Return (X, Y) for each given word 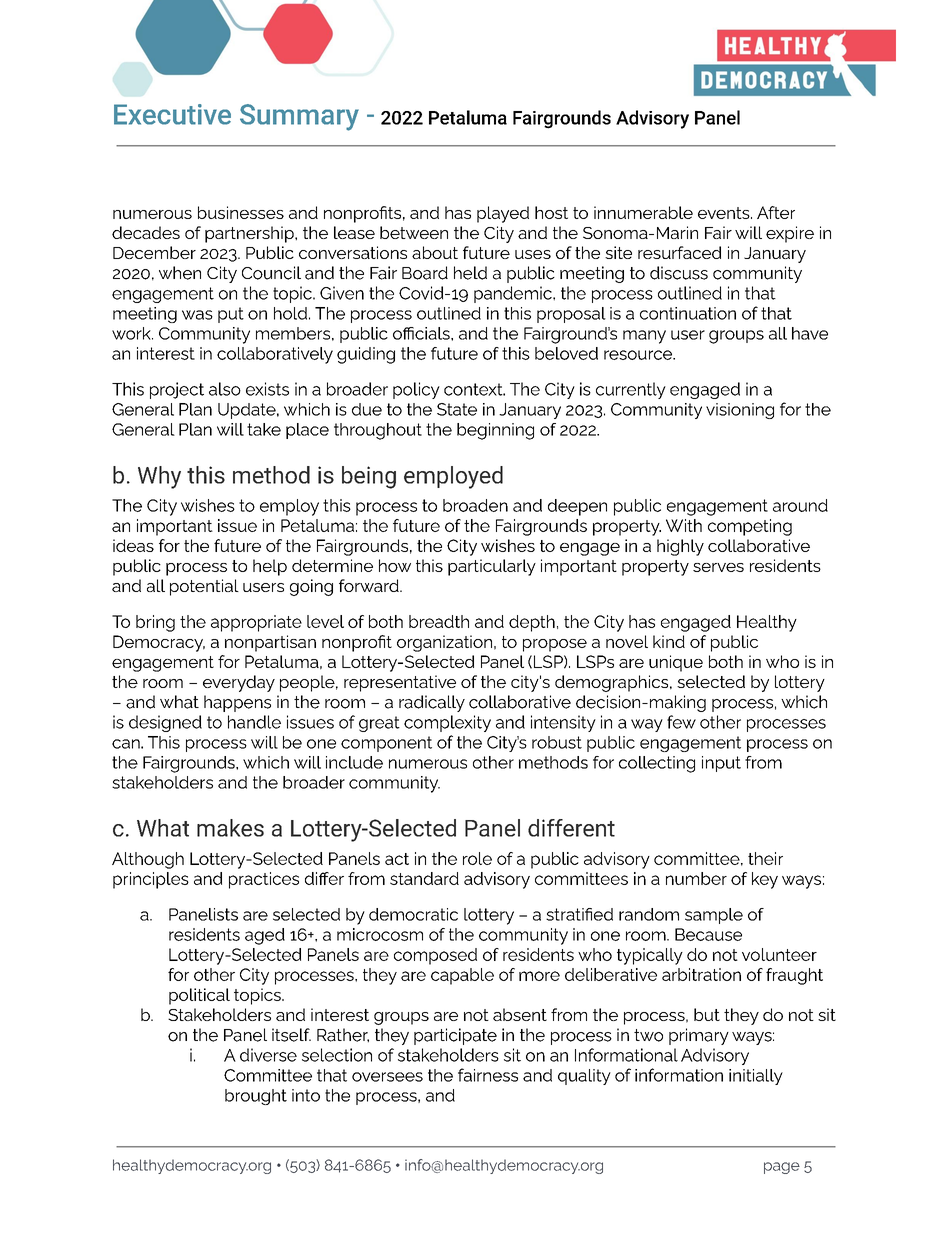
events (725, 213)
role (477, 858)
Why (159, 477)
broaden (475, 505)
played (503, 214)
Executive (172, 114)
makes (230, 828)
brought (256, 1097)
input (721, 764)
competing (750, 527)
